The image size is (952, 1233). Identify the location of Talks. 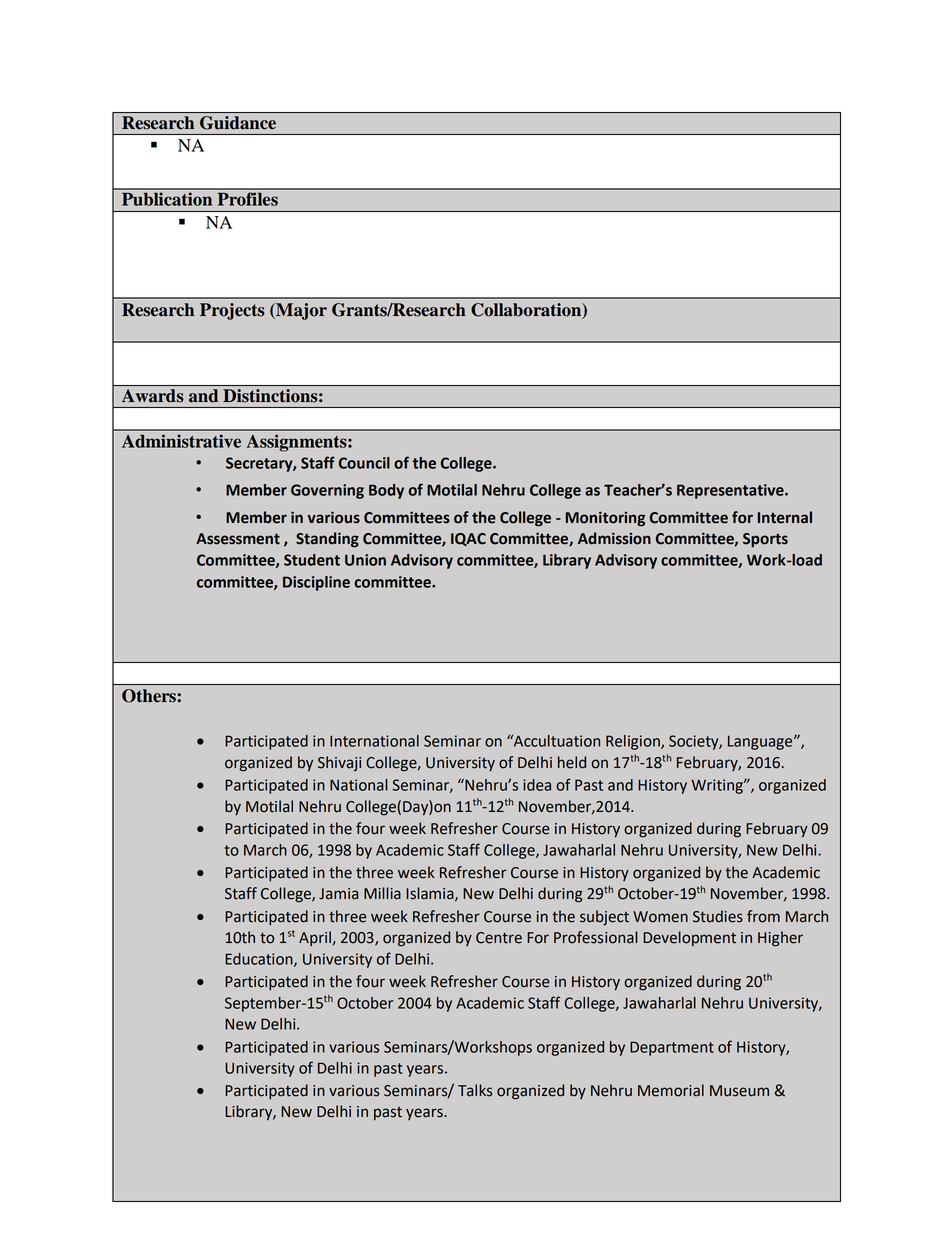
(475, 1090).
